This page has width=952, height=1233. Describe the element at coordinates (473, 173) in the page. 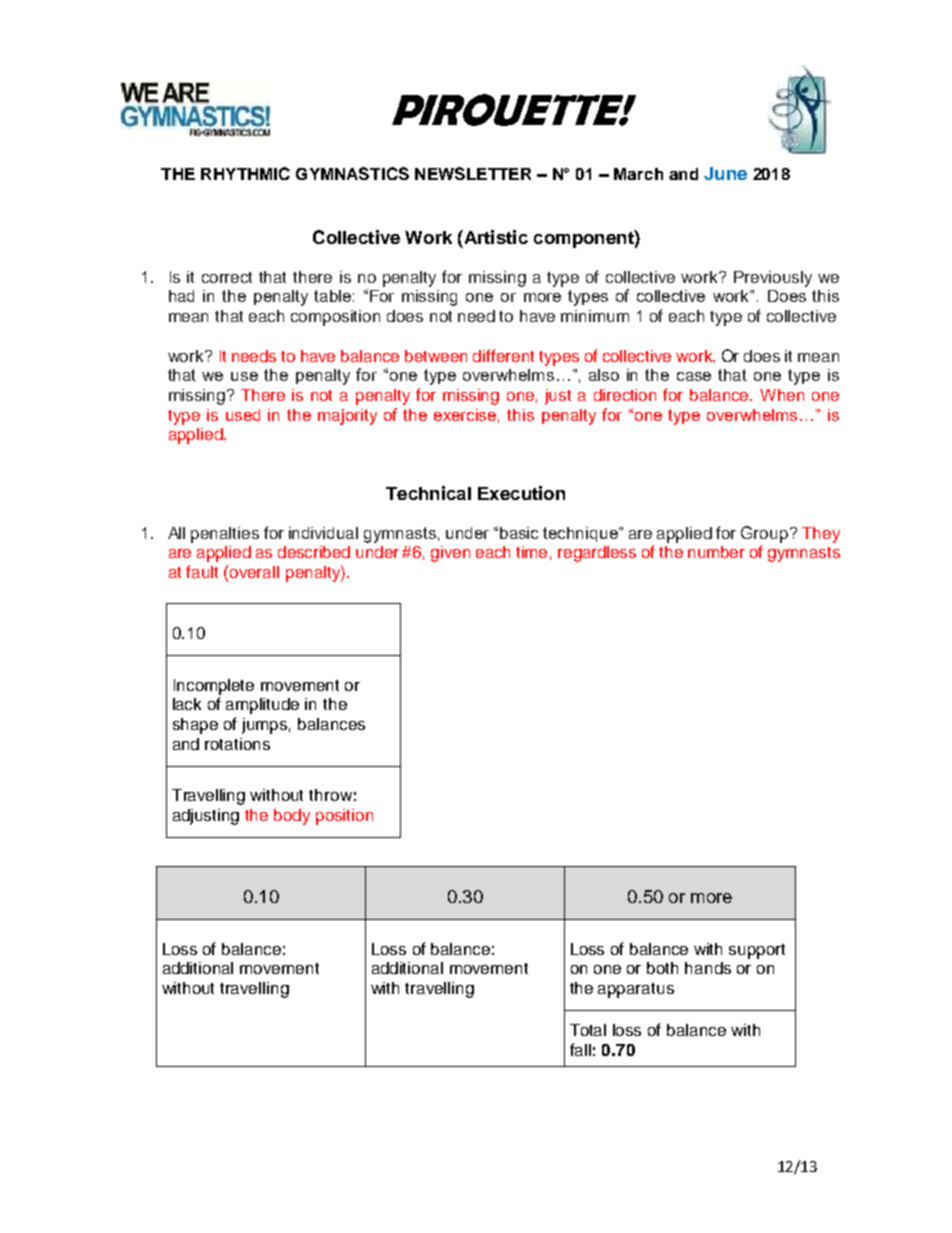

I see `NEWSLETTER` at that location.
